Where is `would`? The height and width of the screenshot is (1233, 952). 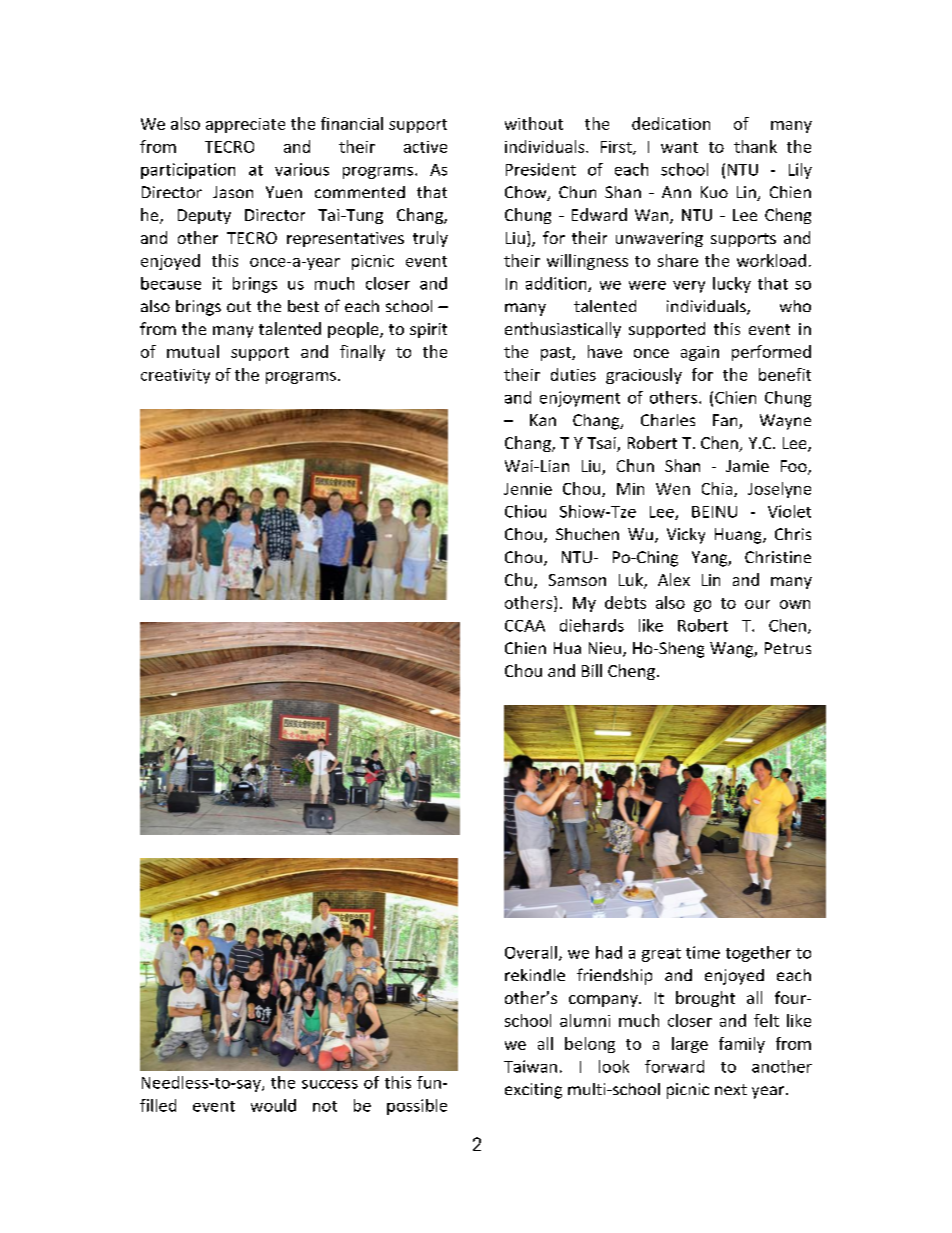
would is located at coordinates (273, 1105).
